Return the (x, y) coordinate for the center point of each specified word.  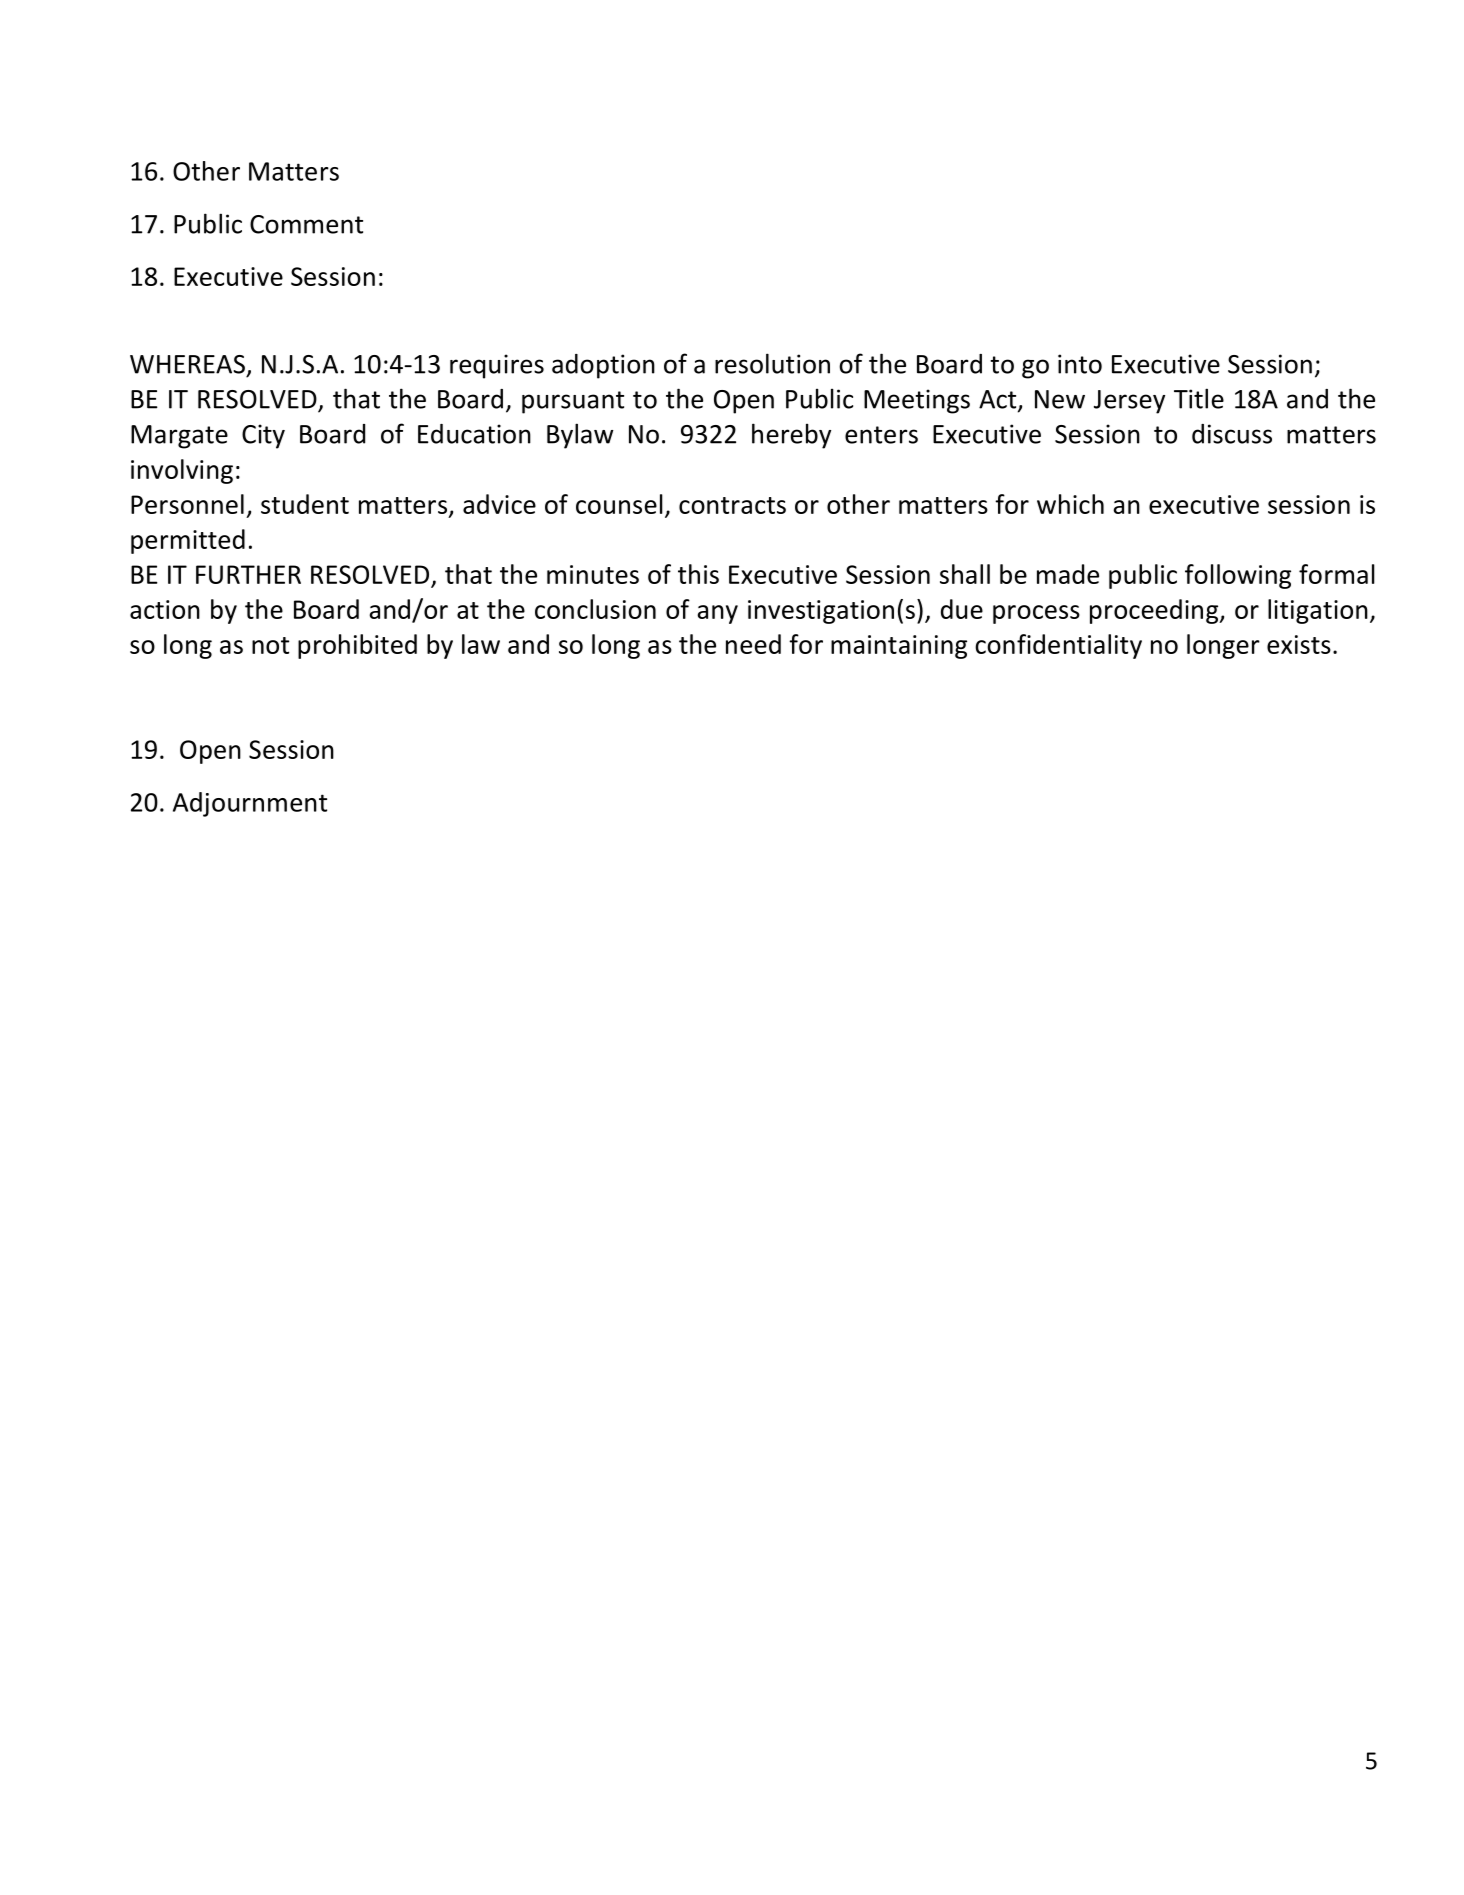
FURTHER (248, 574)
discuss (1232, 434)
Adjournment (250, 804)
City (263, 436)
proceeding (1155, 611)
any (718, 614)
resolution (772, 363)
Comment (306, 224)
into (1080, 364)
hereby (791, 436)
